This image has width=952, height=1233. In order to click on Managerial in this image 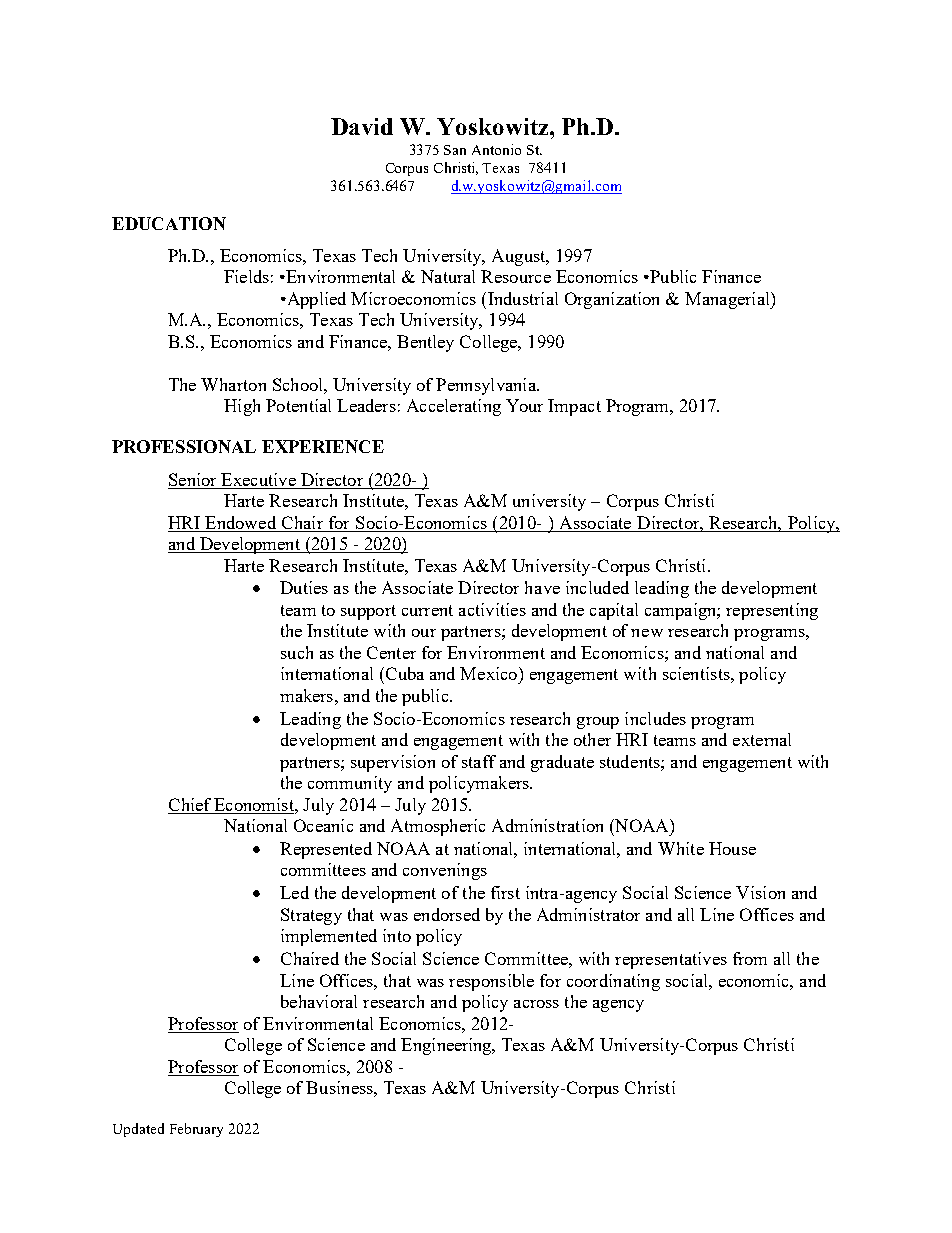, I will do `click(728, 300)`.
